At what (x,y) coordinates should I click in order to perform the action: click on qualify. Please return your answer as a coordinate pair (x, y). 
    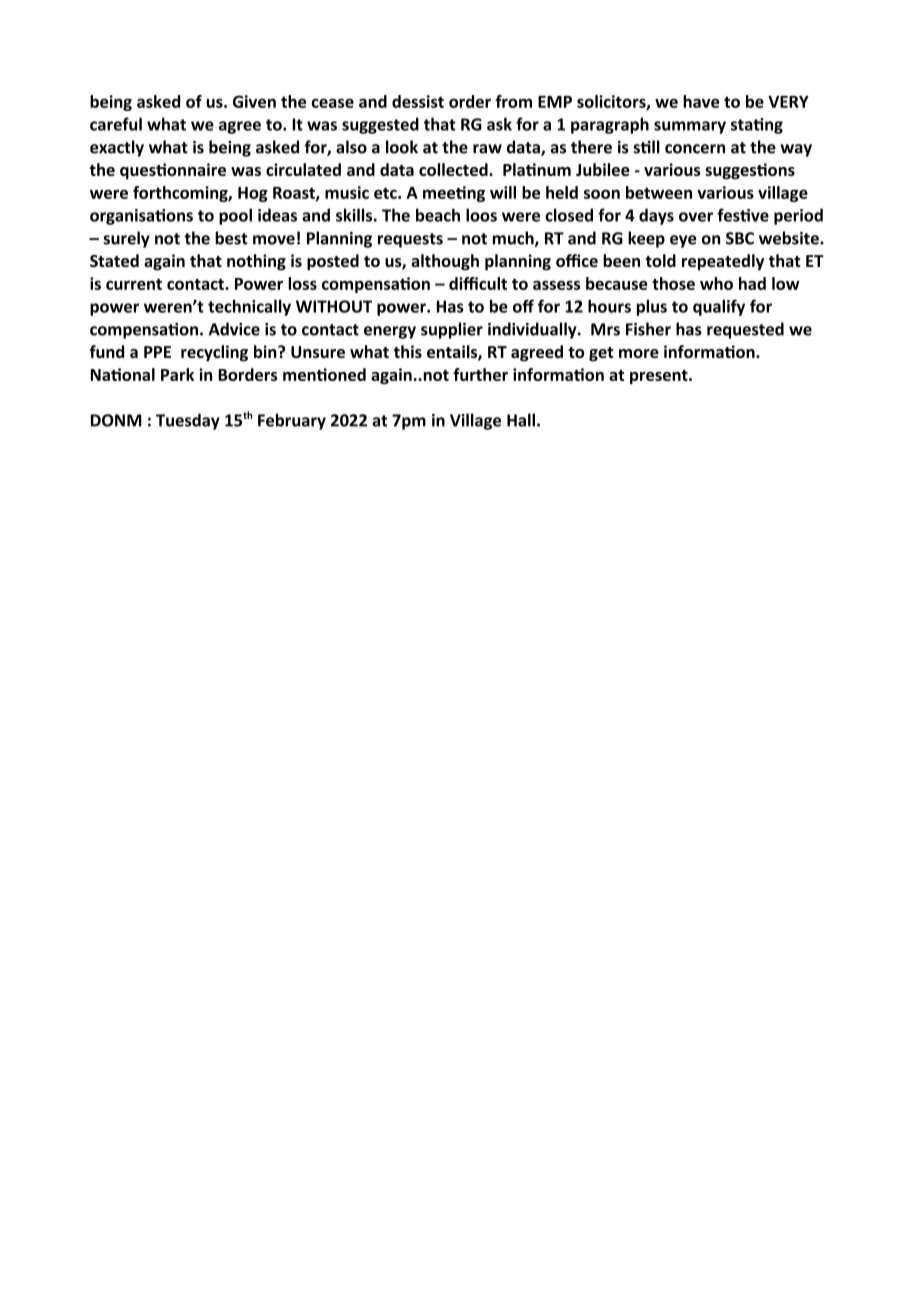
    Looking at the image, I should click on (719, 307).
